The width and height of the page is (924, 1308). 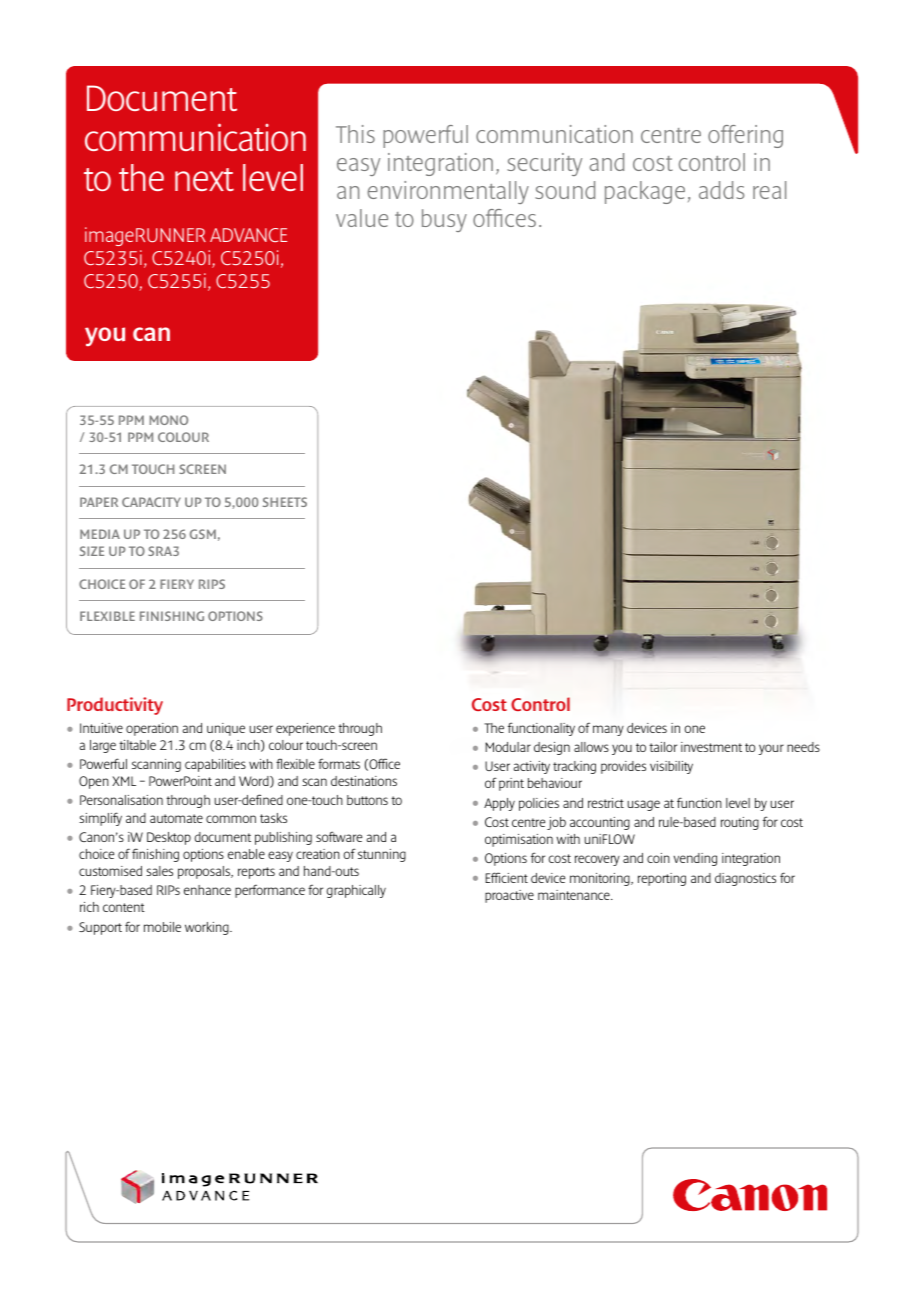 I want to click on adds, so click(x=721, y=190).
